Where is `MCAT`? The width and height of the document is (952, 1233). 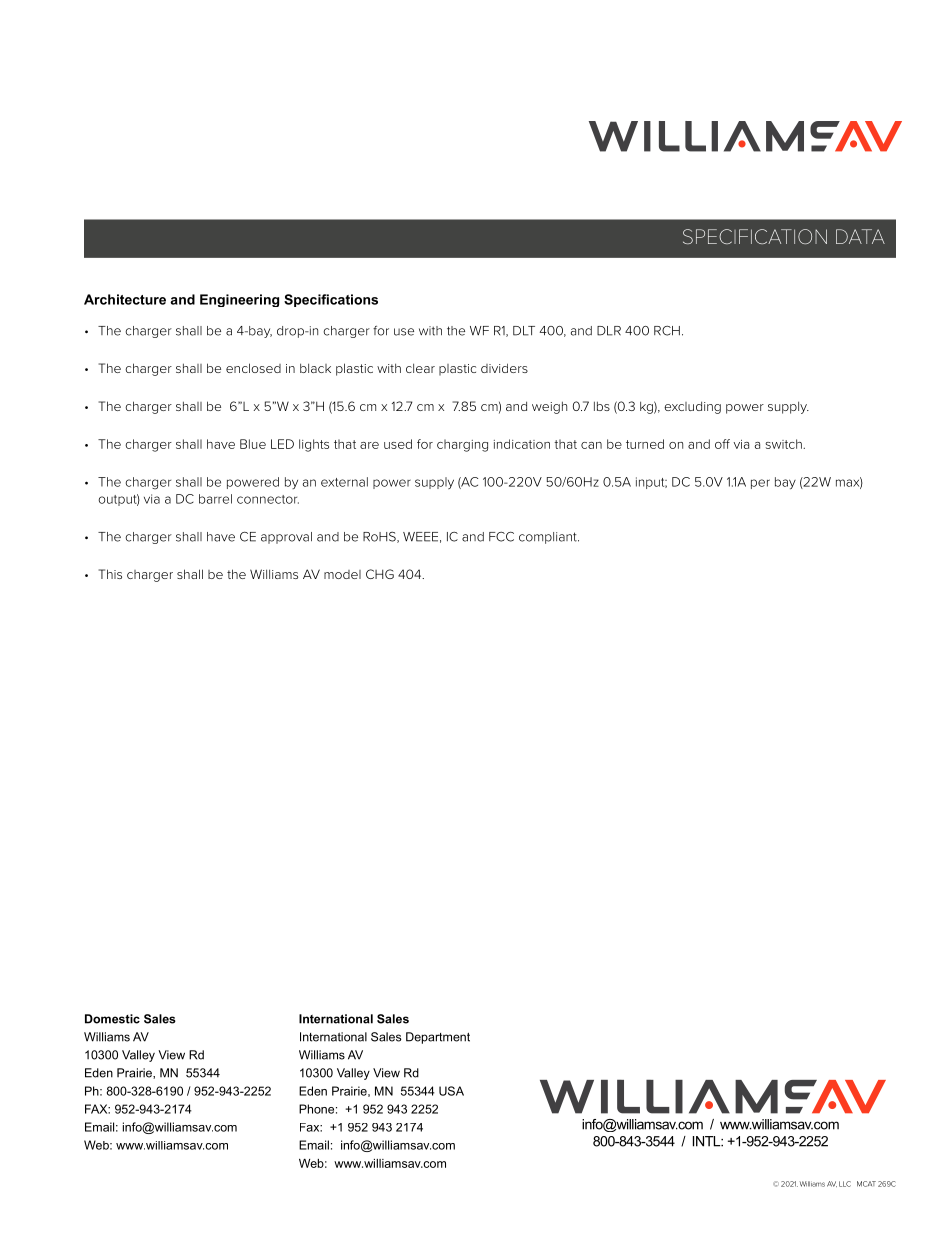 MCAT is located at coordinates (866, 1184).
